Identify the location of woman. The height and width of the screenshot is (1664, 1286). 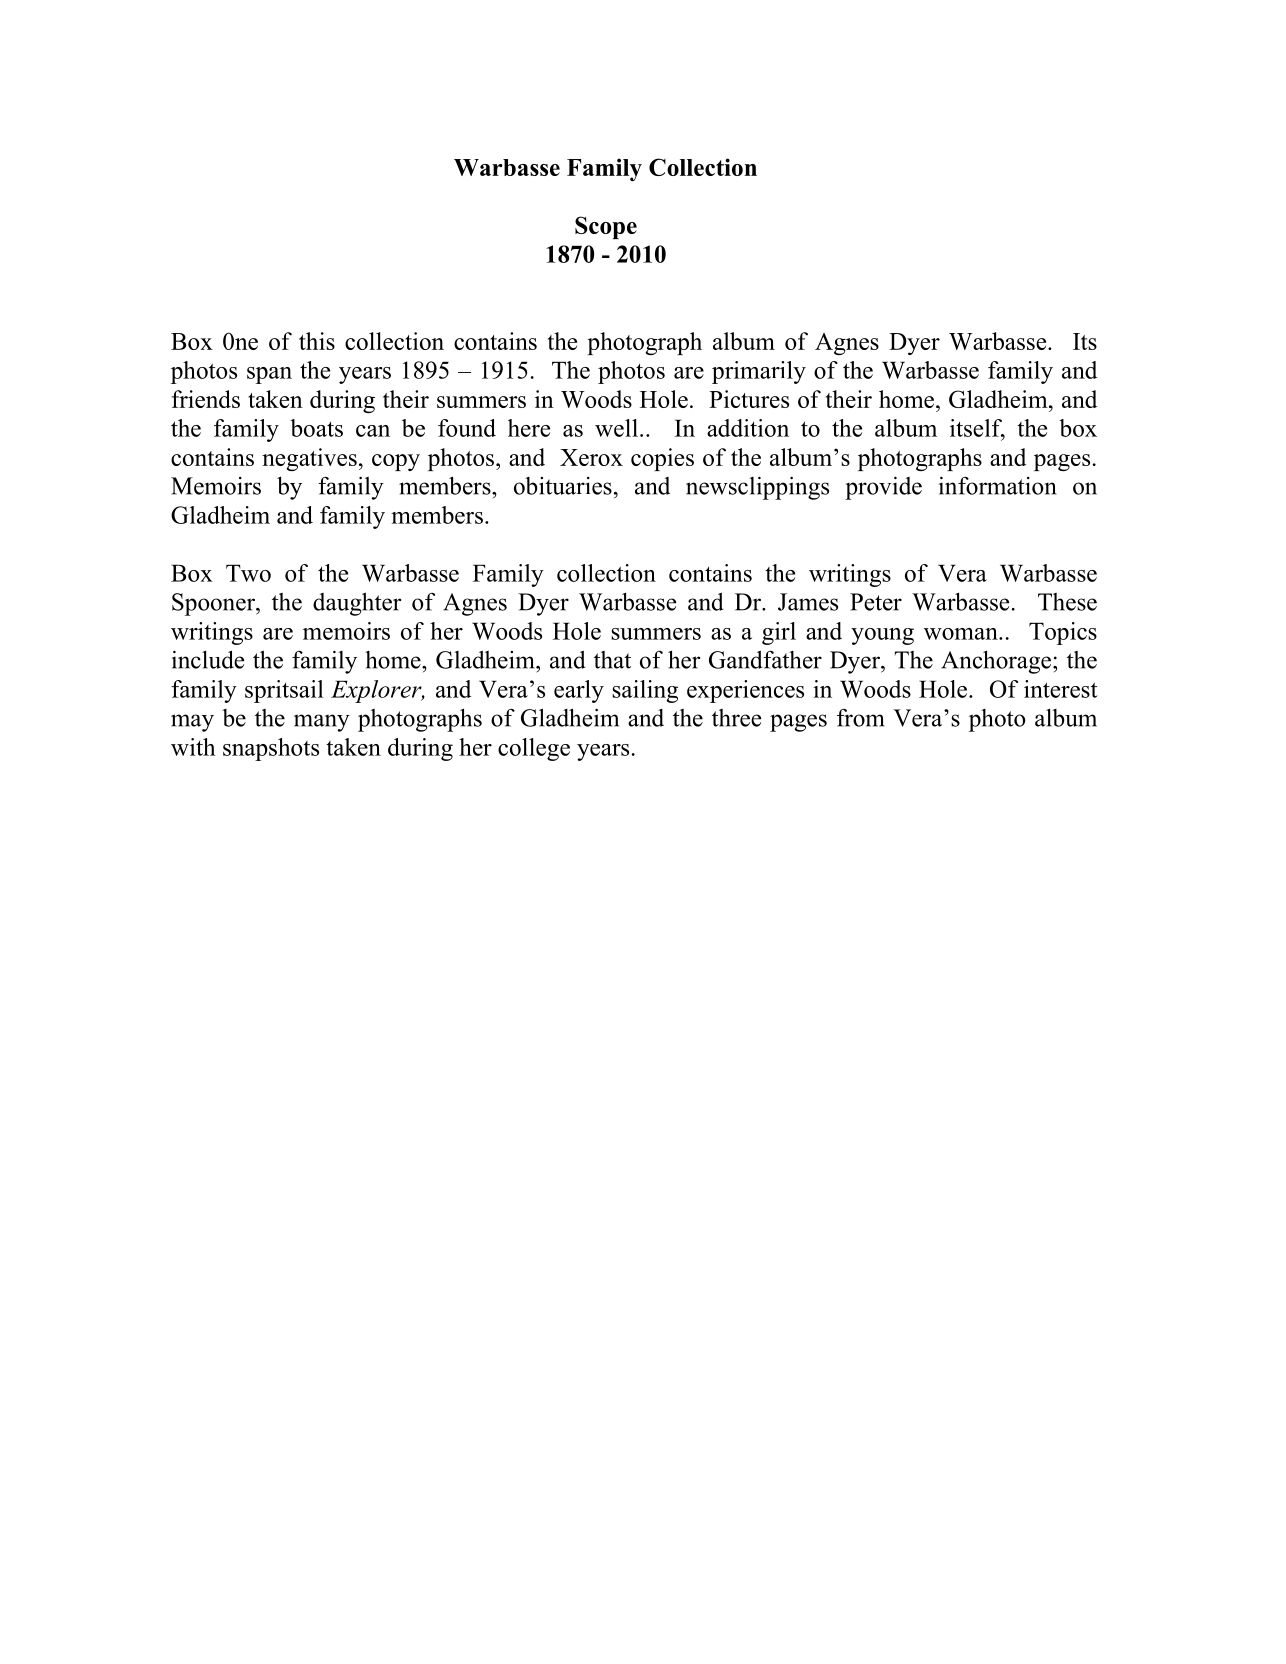
(962, 634).
